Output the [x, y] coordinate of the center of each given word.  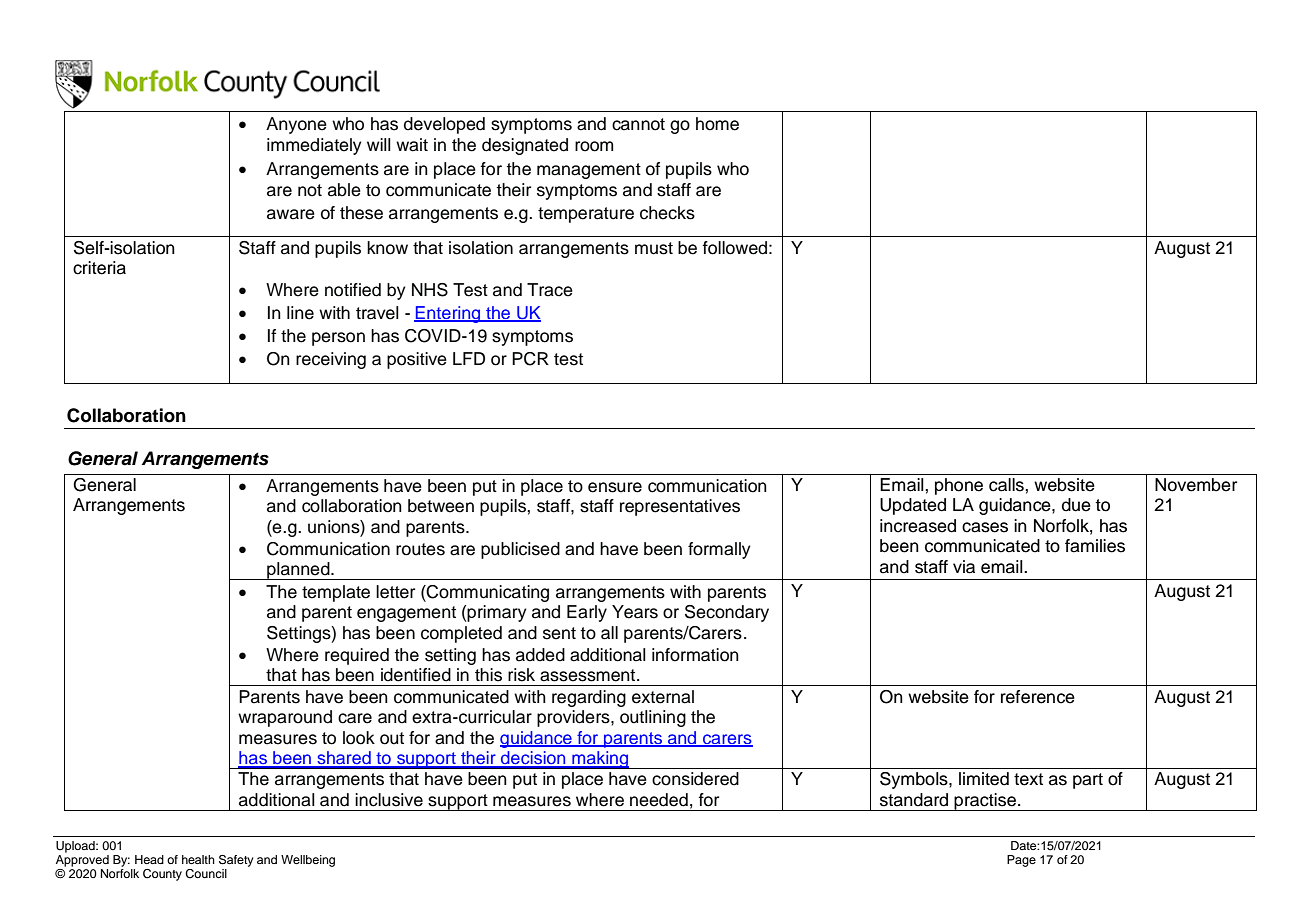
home [717, 124]
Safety [236, 861]
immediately [314, 146]
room [594, 146]
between [441, 506]
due [1076, 505]
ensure [615, 487]
